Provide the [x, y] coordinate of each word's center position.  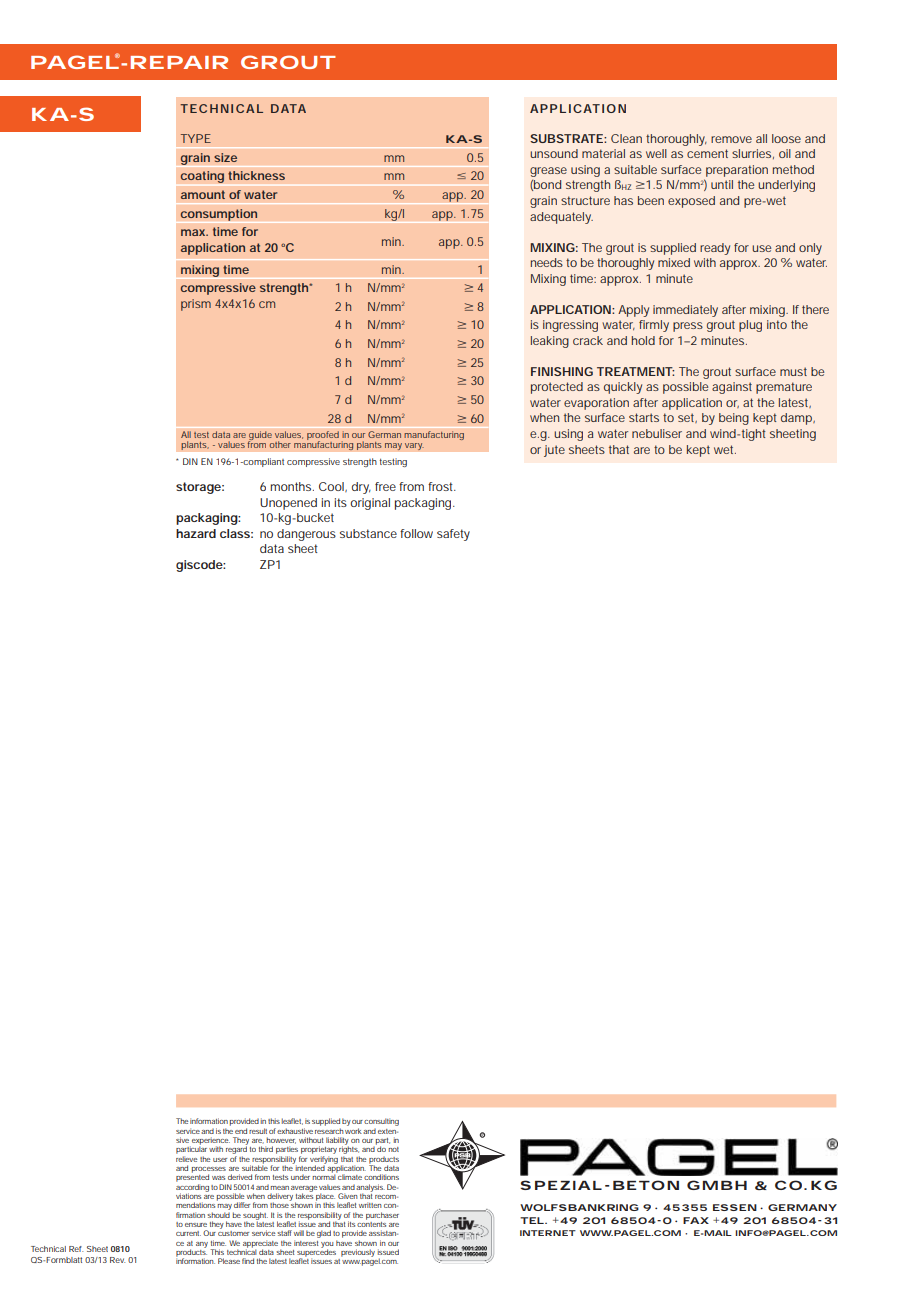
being [734, 419]
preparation [737, 171]
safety [453, 535]
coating [202, 177]
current [188, 1233]
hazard [196, 533]
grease [548, 172]
